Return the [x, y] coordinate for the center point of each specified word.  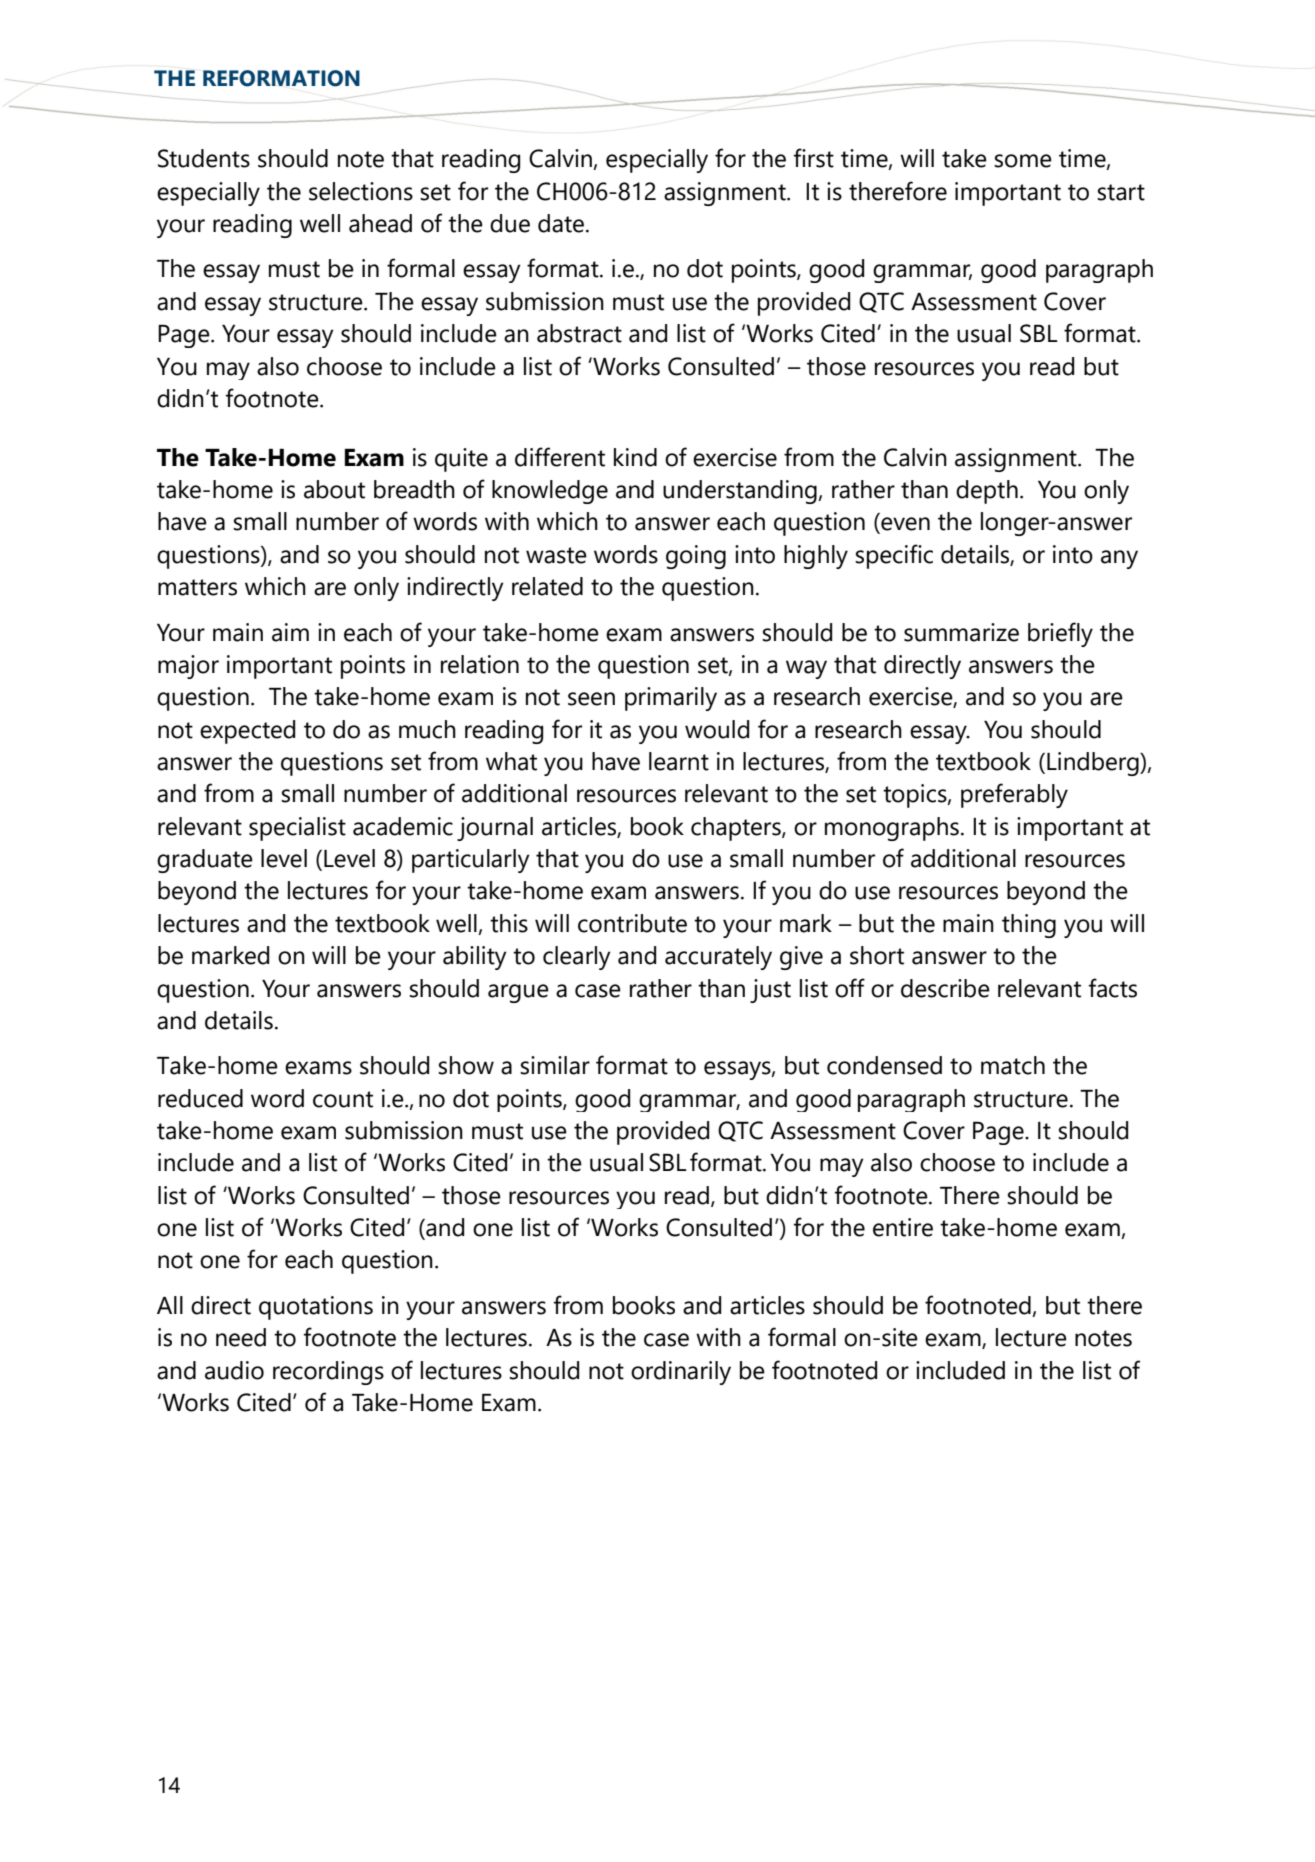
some [1023, 161]
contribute [632, 923]
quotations [316, 1308]
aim [290, 632]
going [696, 557]
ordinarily [681, 1373]
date [561, 223]
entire [903, 1227]
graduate [205, 861]
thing [1029, 926]
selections [361, 191]
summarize [961, 632]
